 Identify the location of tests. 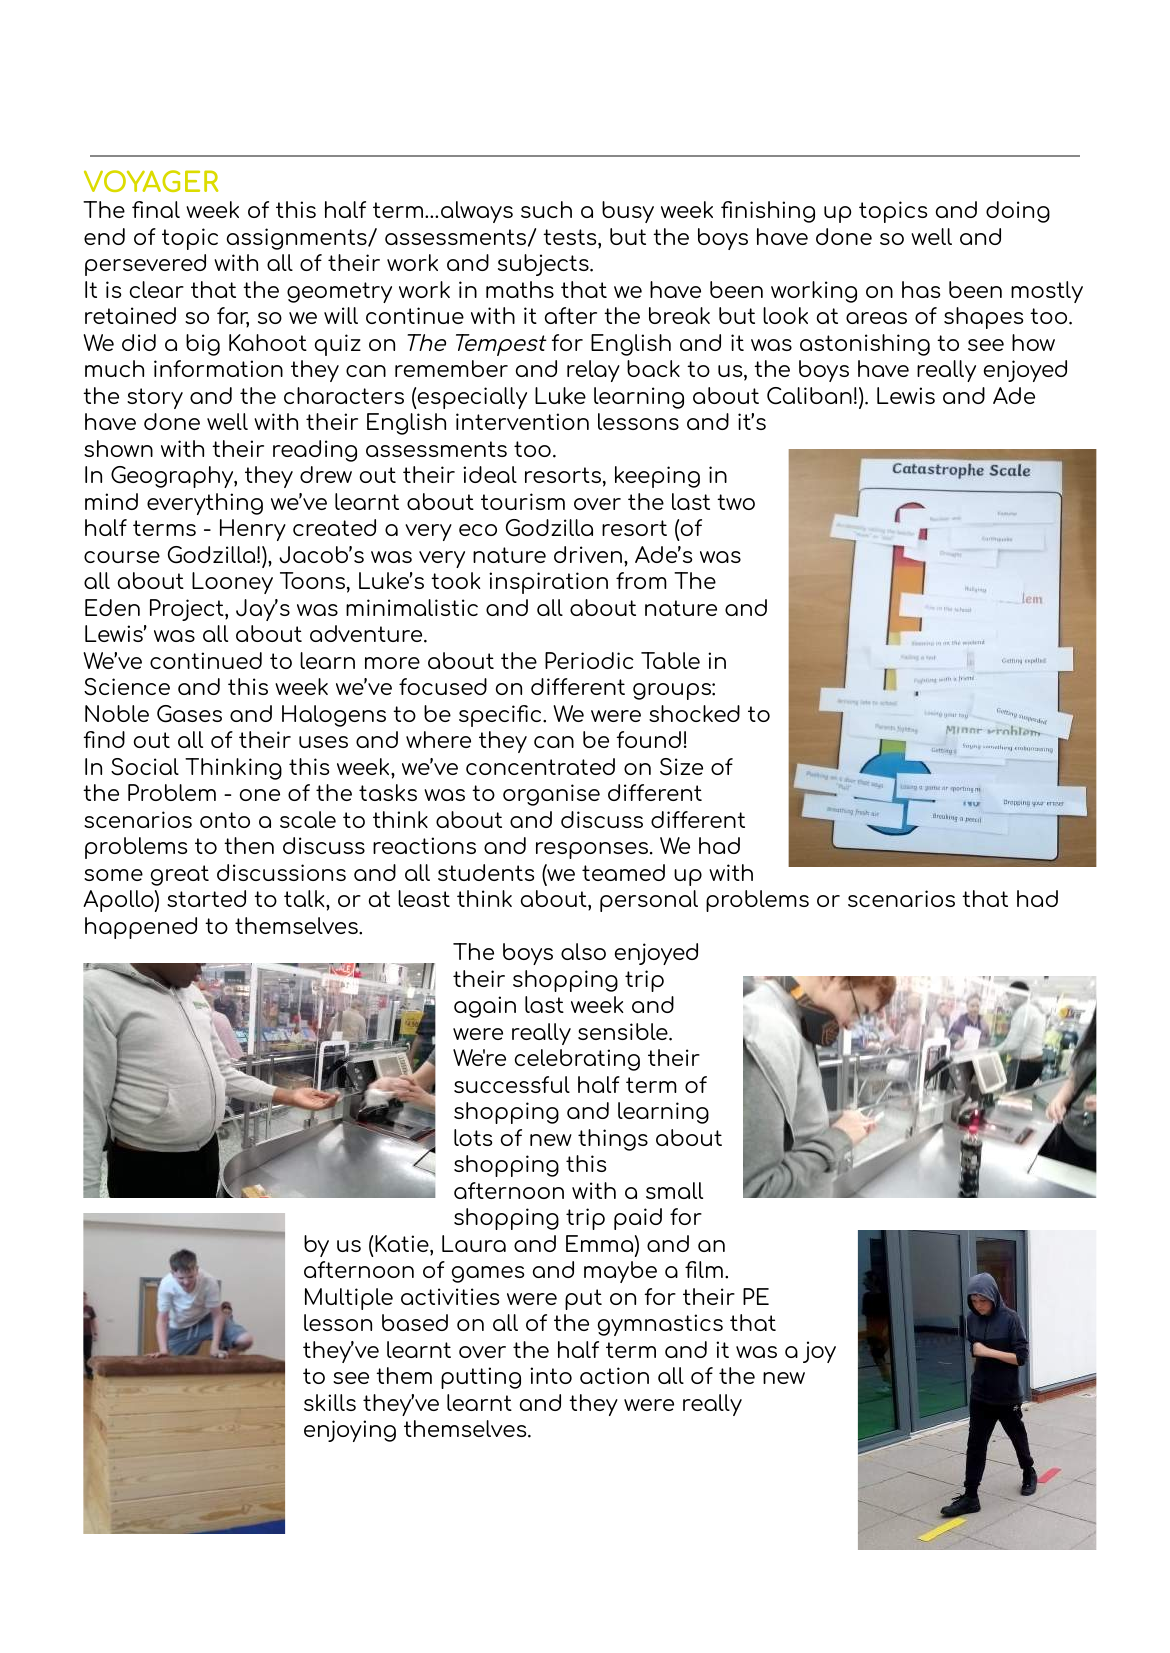
(571, 238).
